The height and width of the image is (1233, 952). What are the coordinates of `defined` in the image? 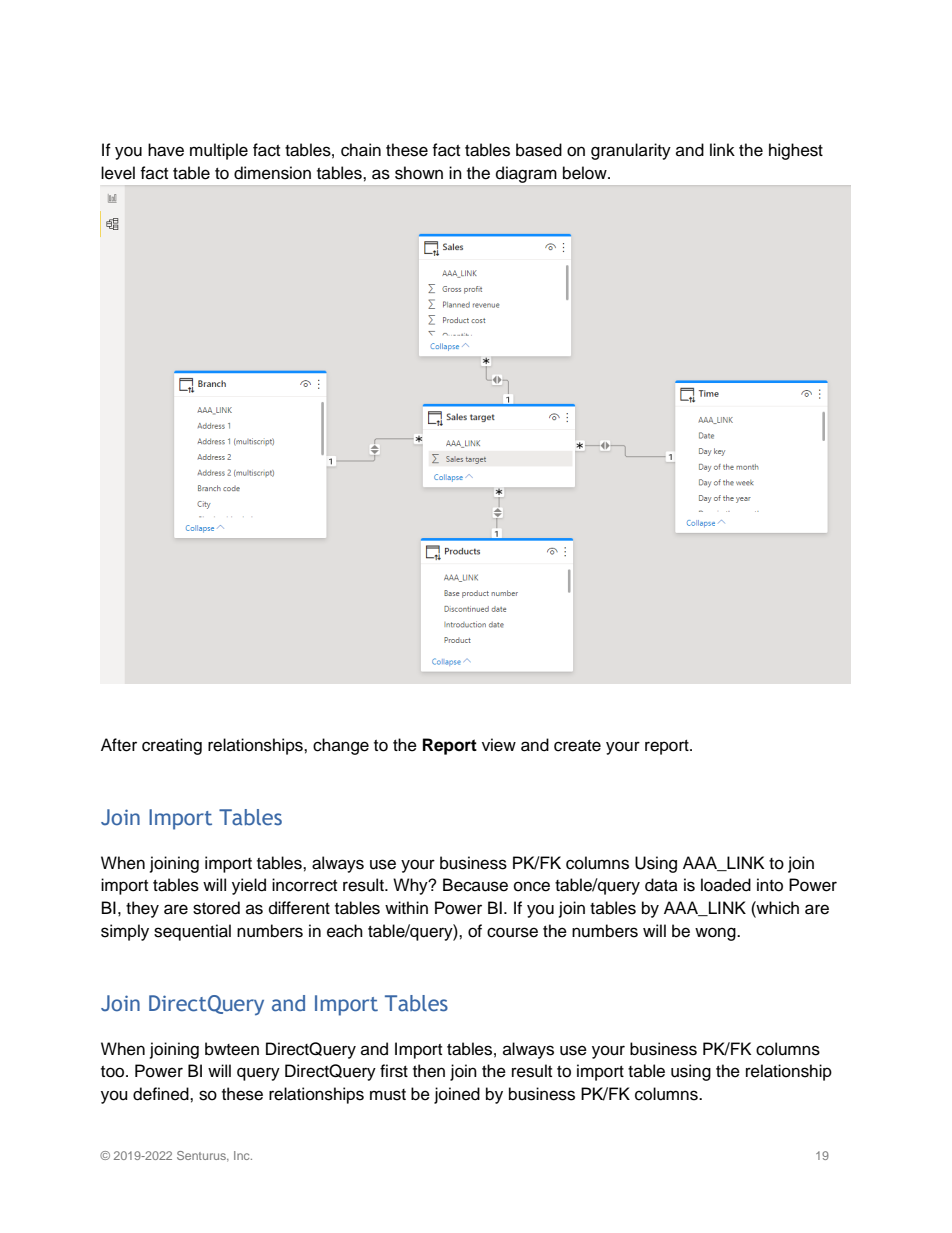 It's located at (162, 1094).
